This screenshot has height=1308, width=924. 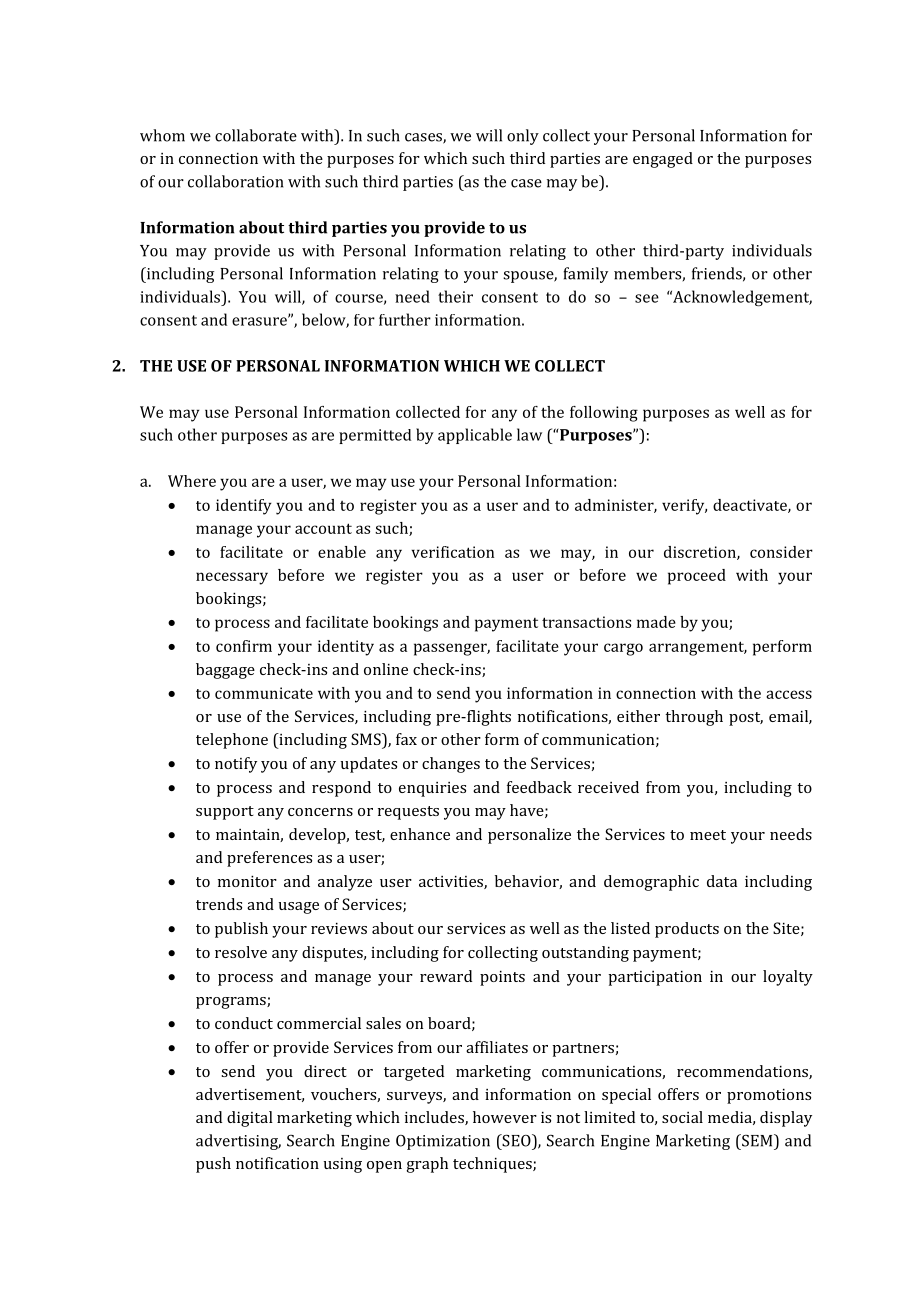 What do you see at coordinates (684, 507) in the screenshot?
I see `verify` at bounding box center [684, 507].
